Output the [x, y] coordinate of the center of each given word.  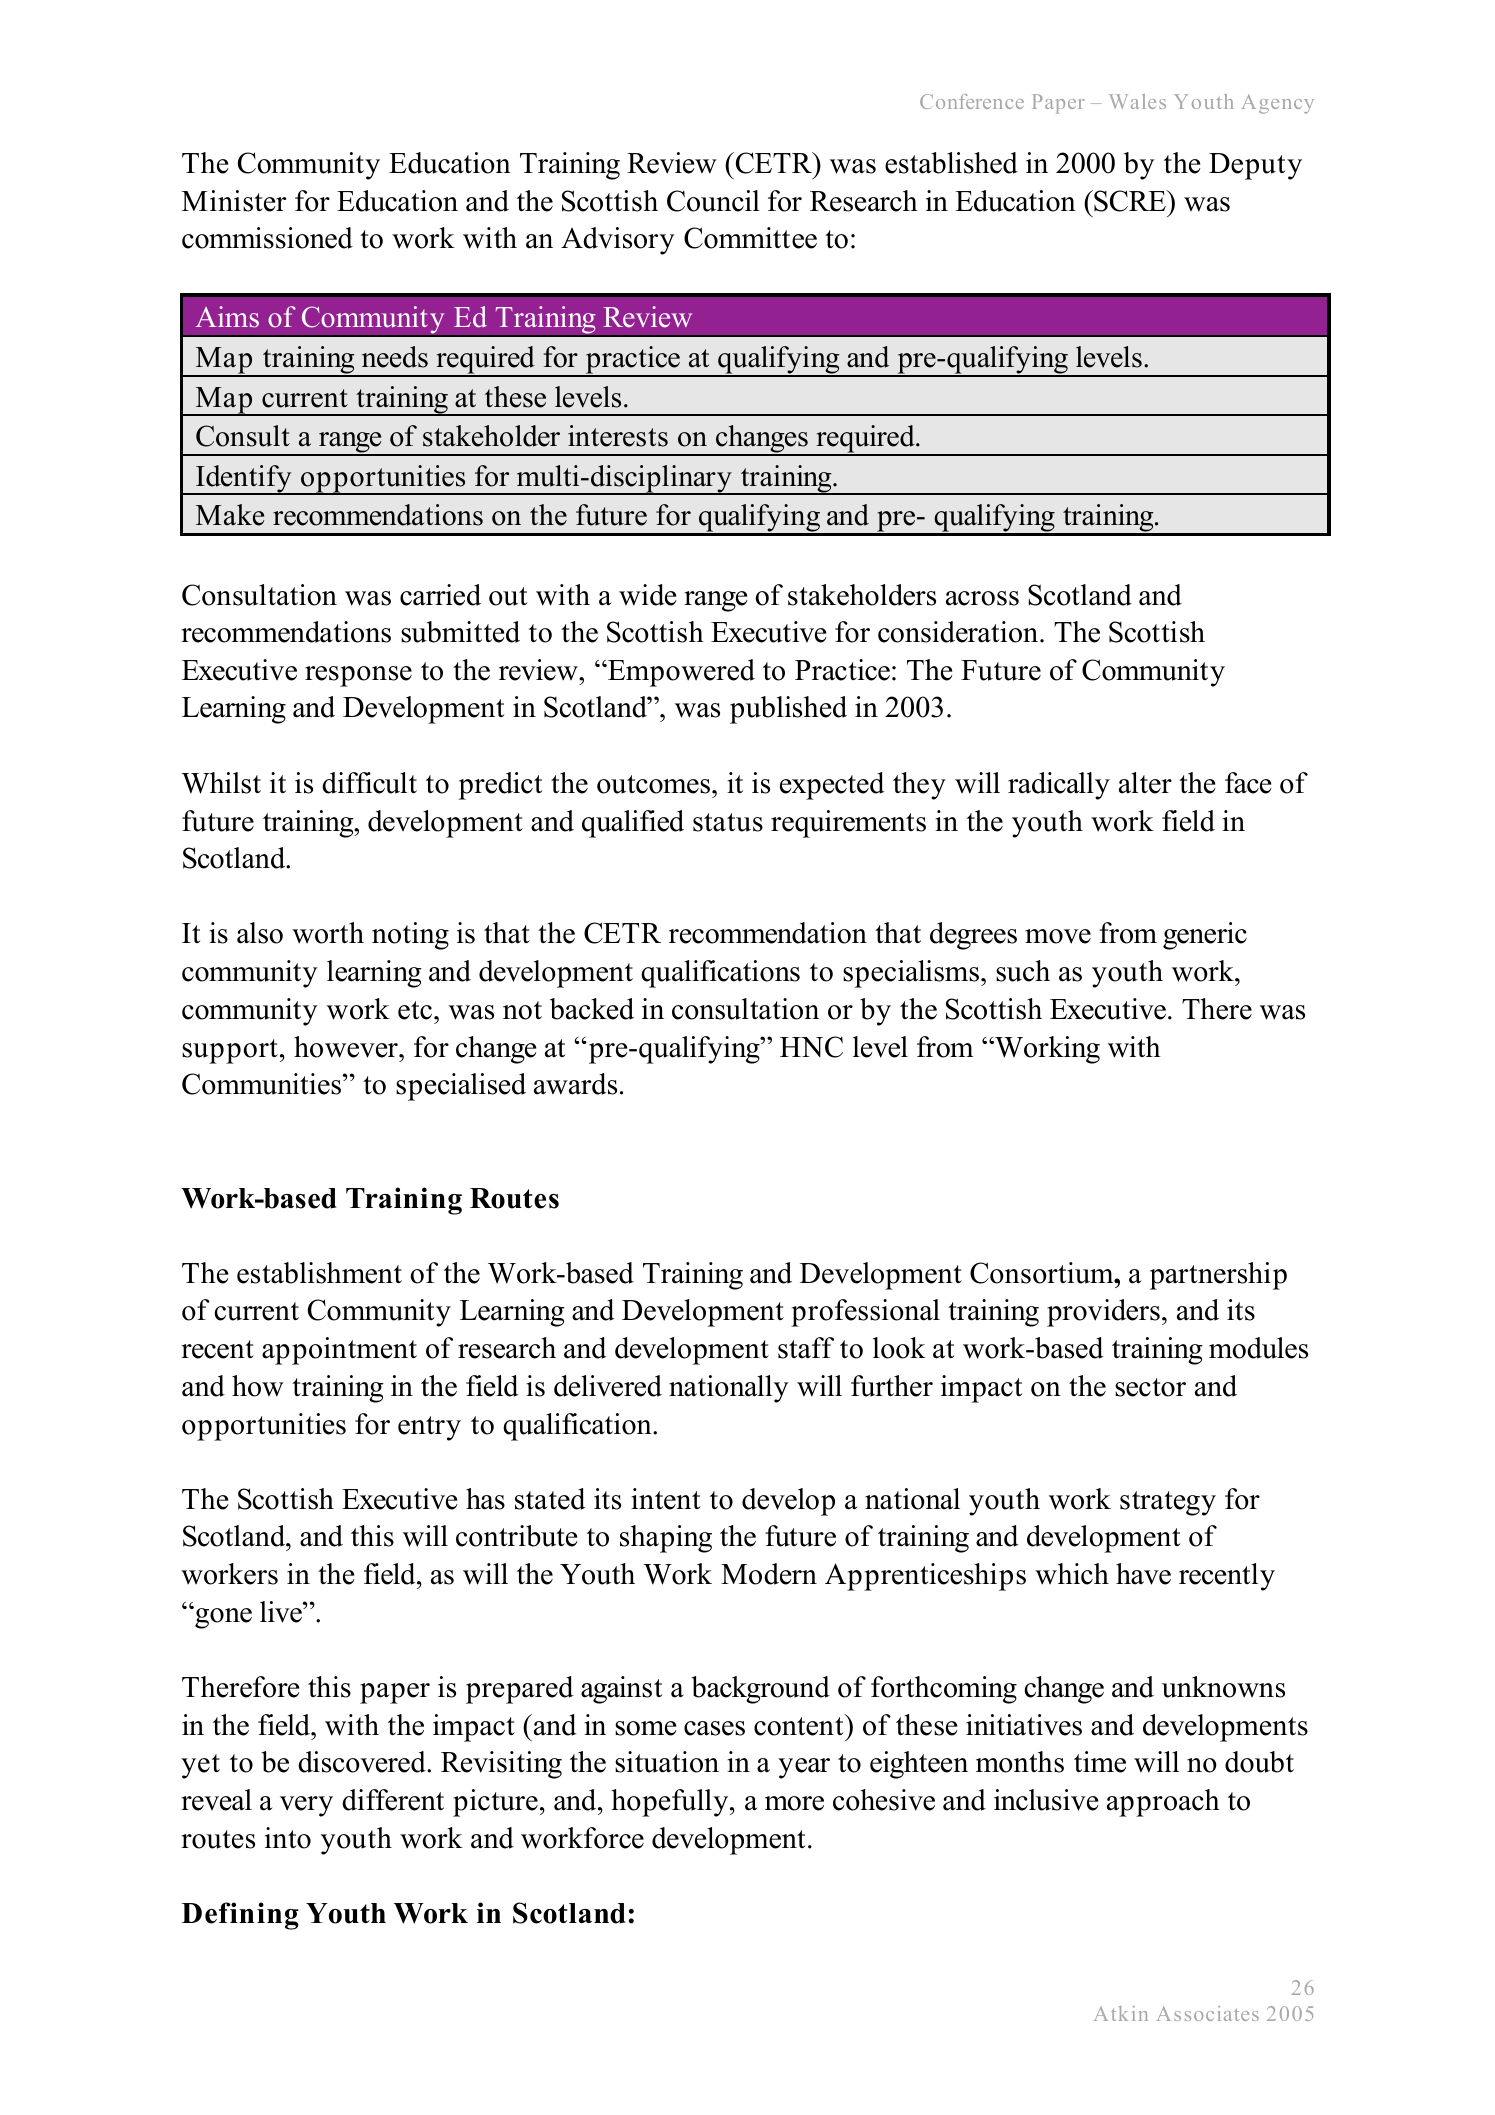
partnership [1218, 1276]
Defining [240, 1916]
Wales [1137, 101]
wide [647, 595]
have [1143, 1574]
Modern [769, 1574]
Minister [234, 201]
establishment [319, 1273]
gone [222, 1617]
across [982, 598]
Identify [244, 480]
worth [328, 933]
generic [1205, 936]
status [728, 822]
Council [713, 201]
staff [806, 1348]
